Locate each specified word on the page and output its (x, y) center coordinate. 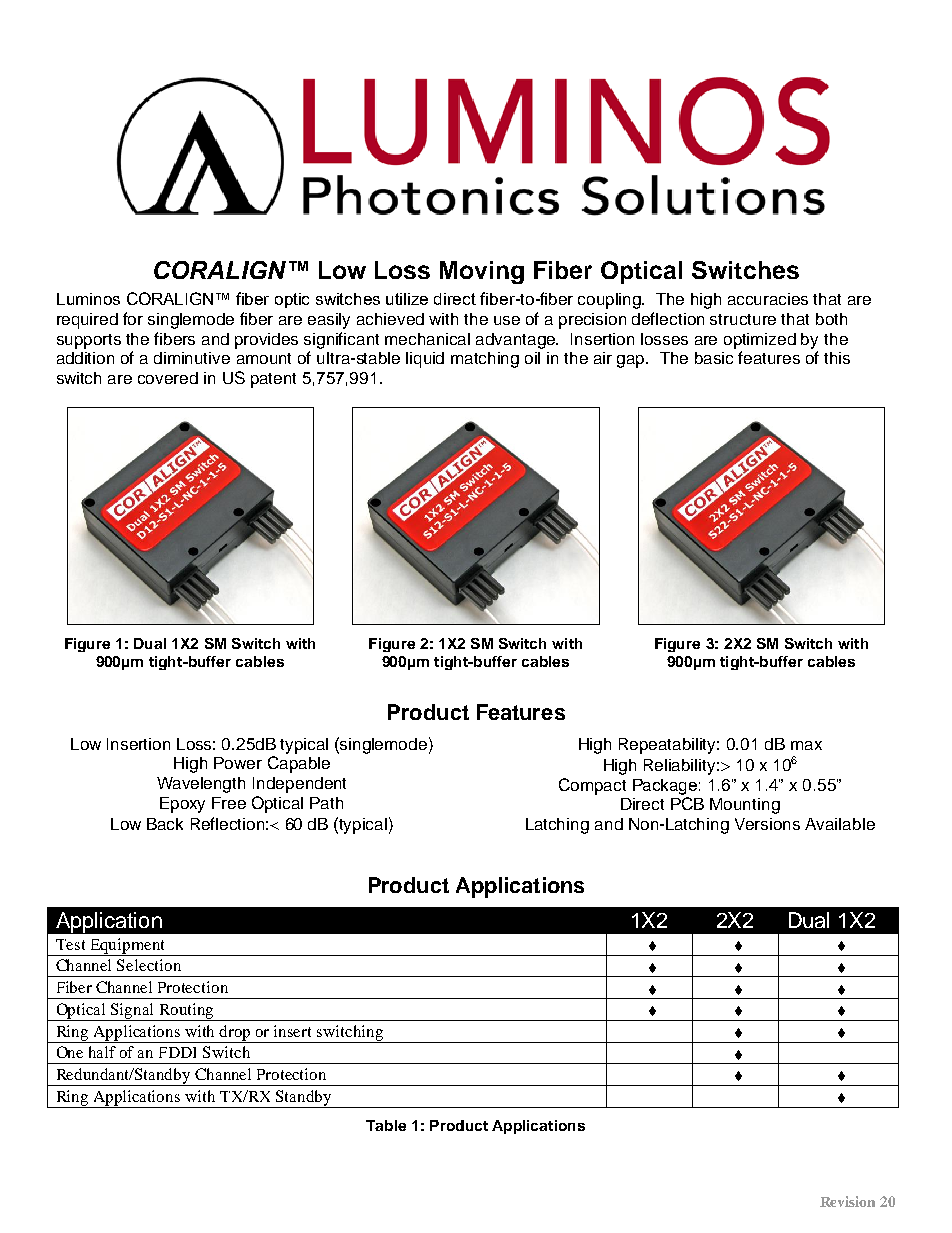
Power (238, 763)
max (806, 745)
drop (235, 1034)
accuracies (768, 299)
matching (485, 360)
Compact (592, 786)
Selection (149, 965)
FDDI (177, 1052)
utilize (407, 299)
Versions (767, 824)
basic (714, 358)
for (133, 318)
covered (168, 378)
